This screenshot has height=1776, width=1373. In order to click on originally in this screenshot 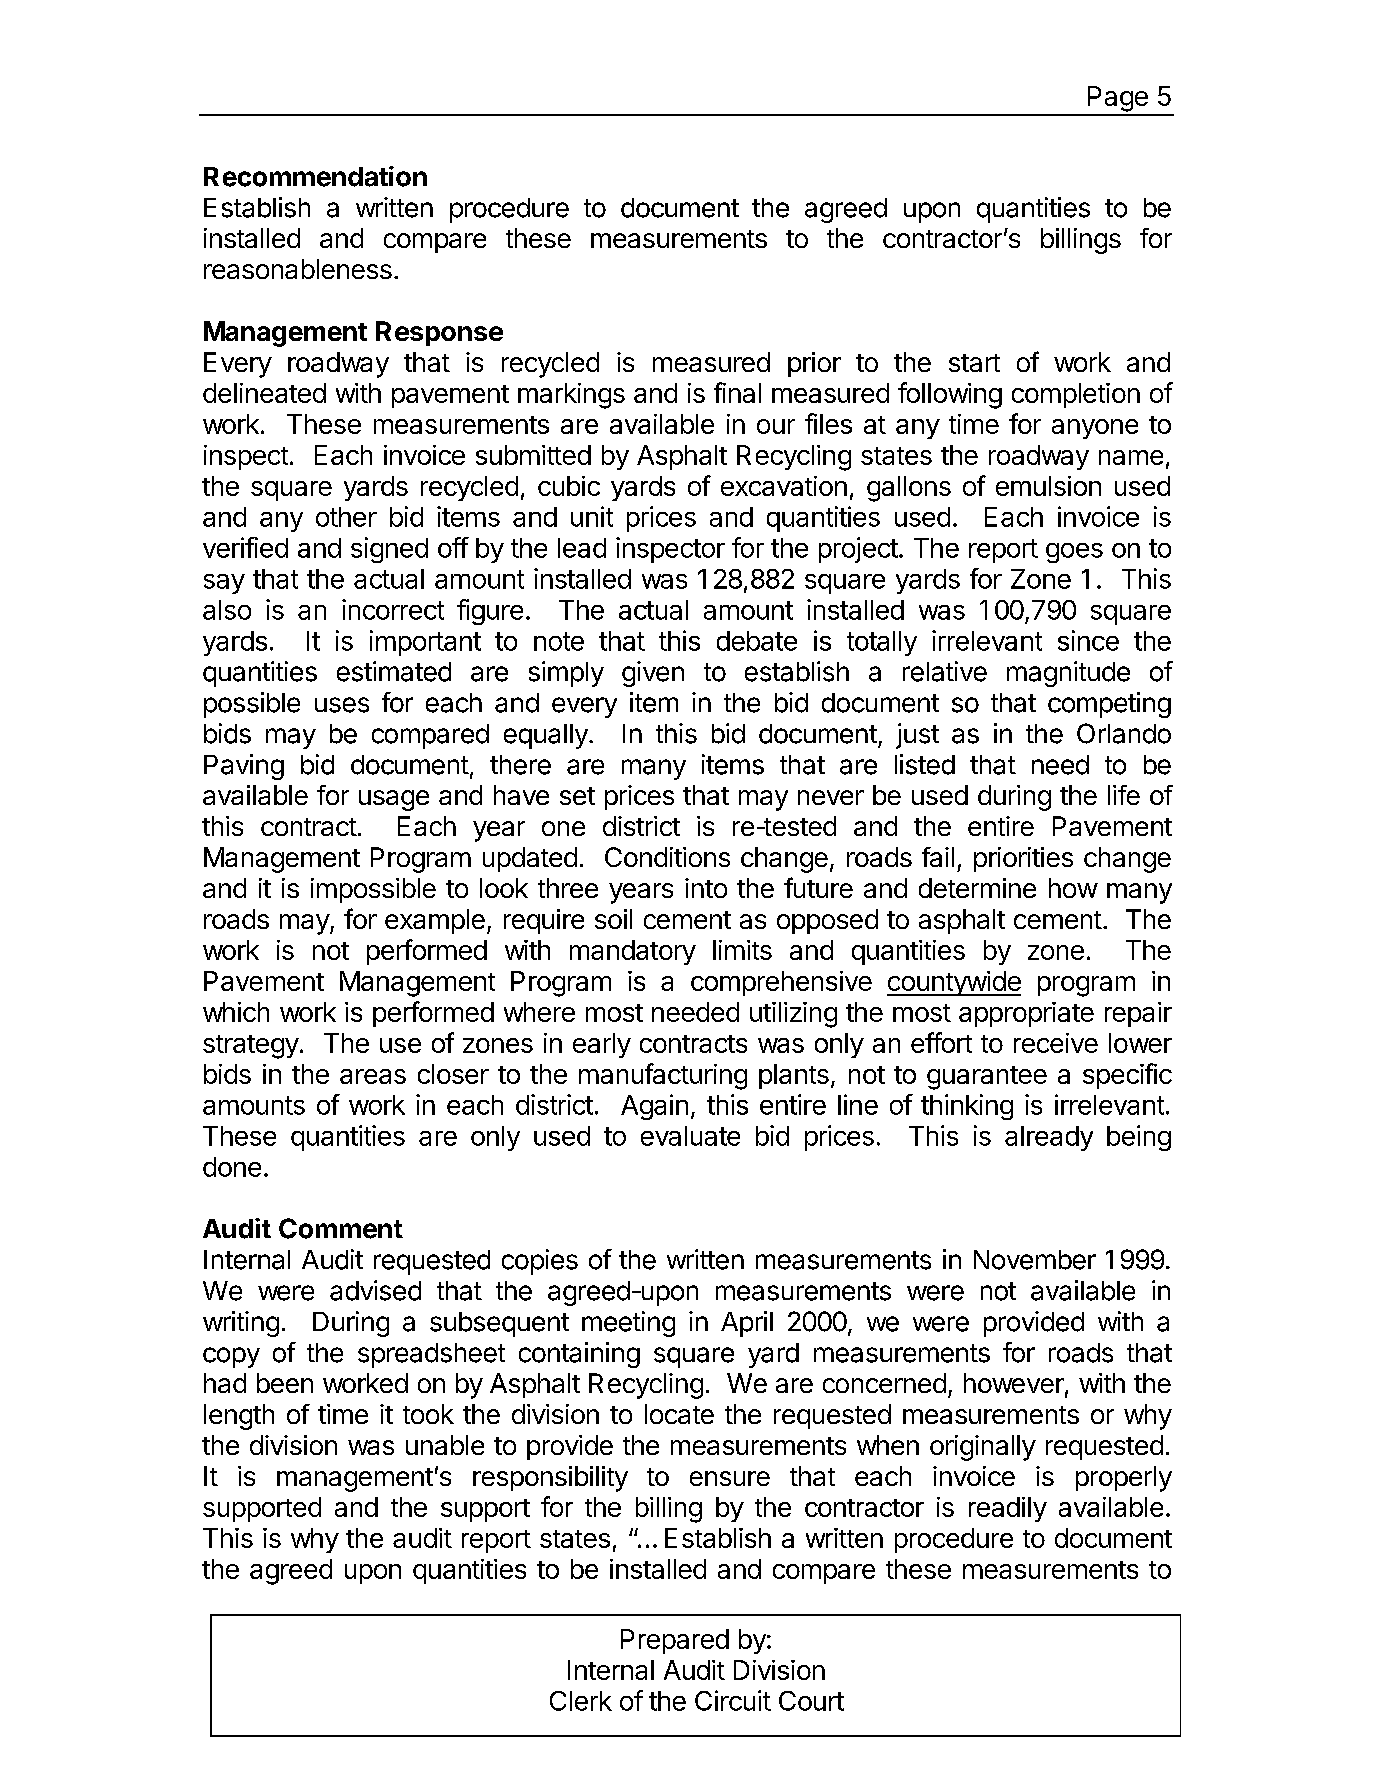, I will do `click(983, 1448)`.
